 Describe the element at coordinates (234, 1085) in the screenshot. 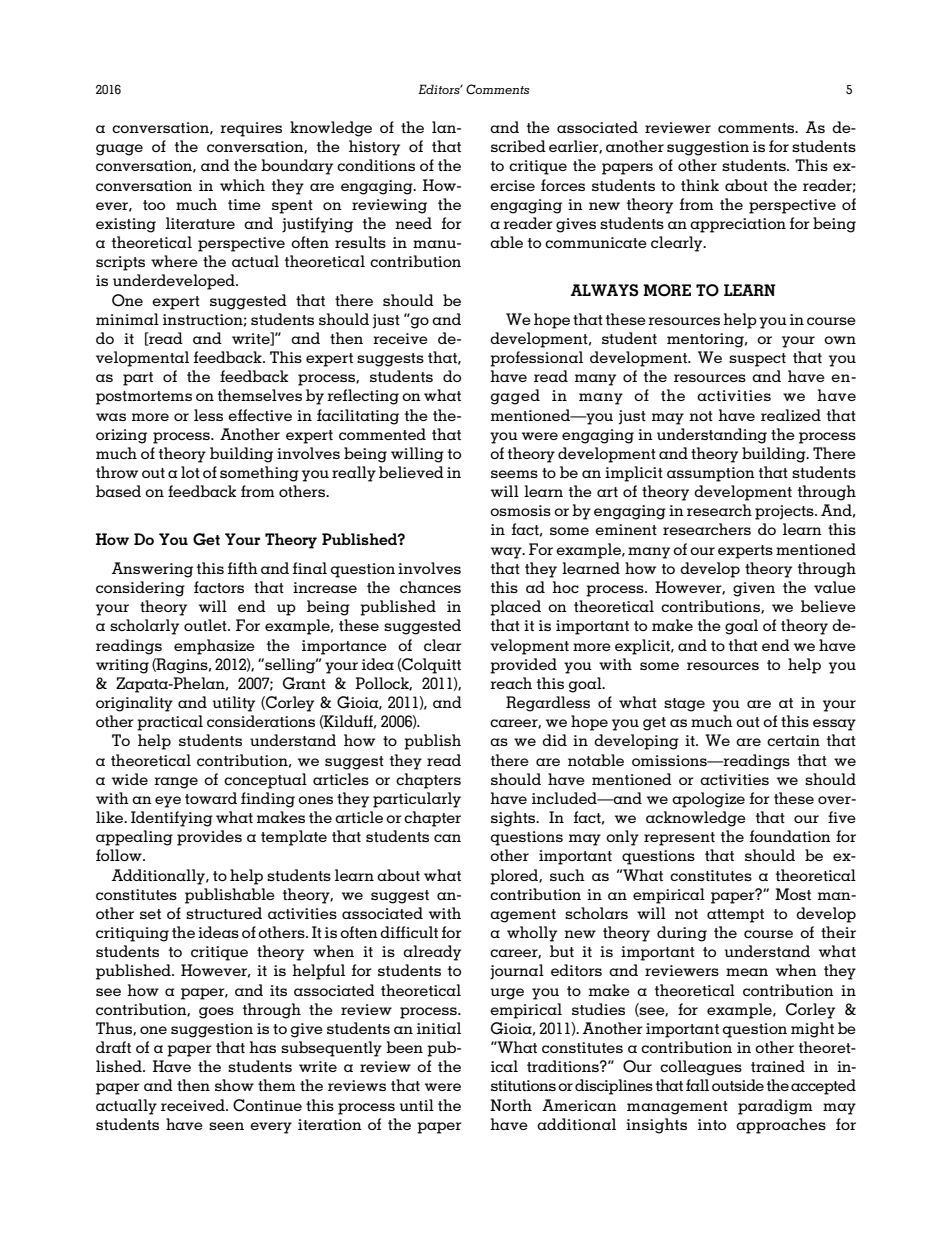

I see `show` at that location.
